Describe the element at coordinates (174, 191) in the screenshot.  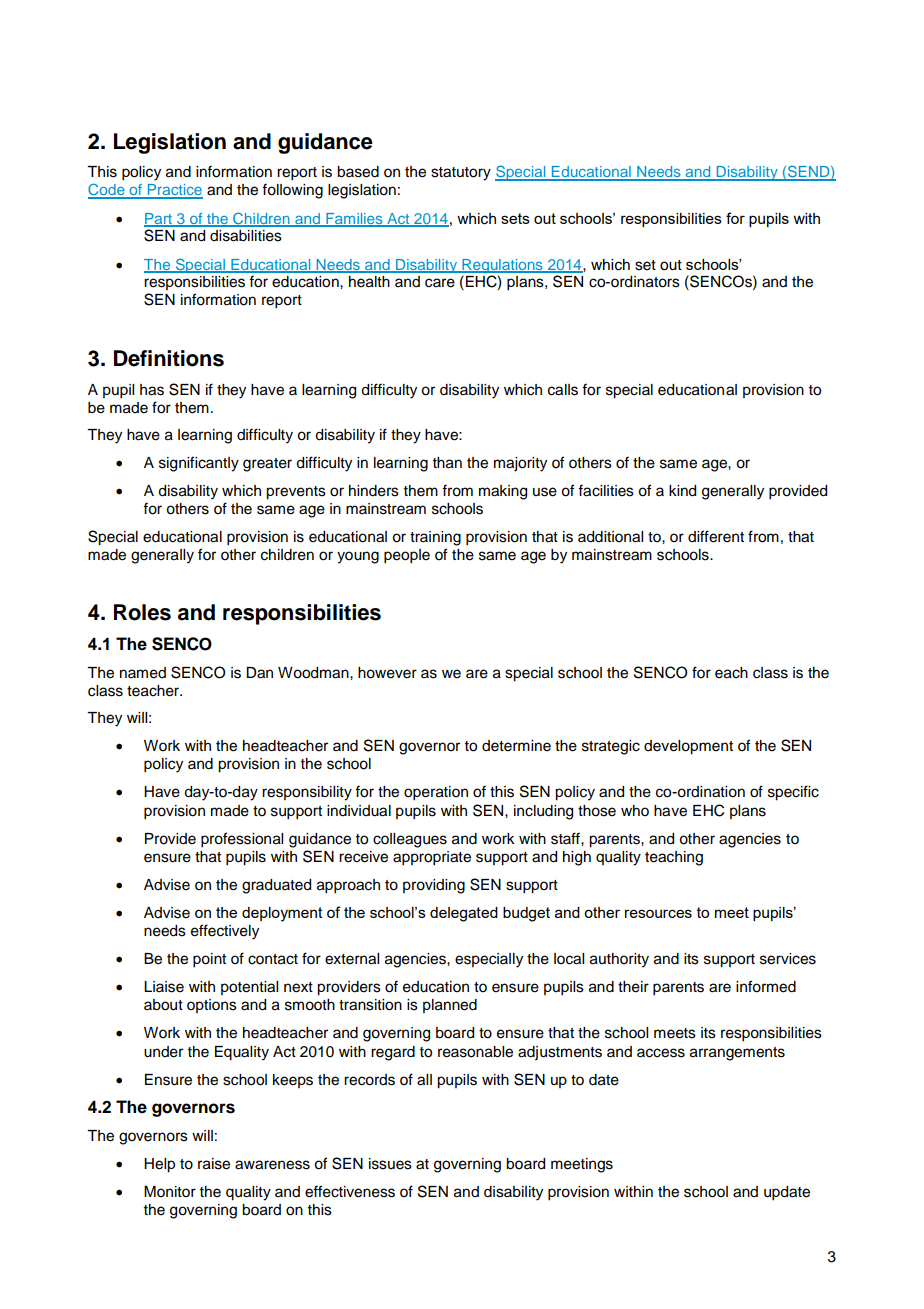
I see `Practice` at that location.
